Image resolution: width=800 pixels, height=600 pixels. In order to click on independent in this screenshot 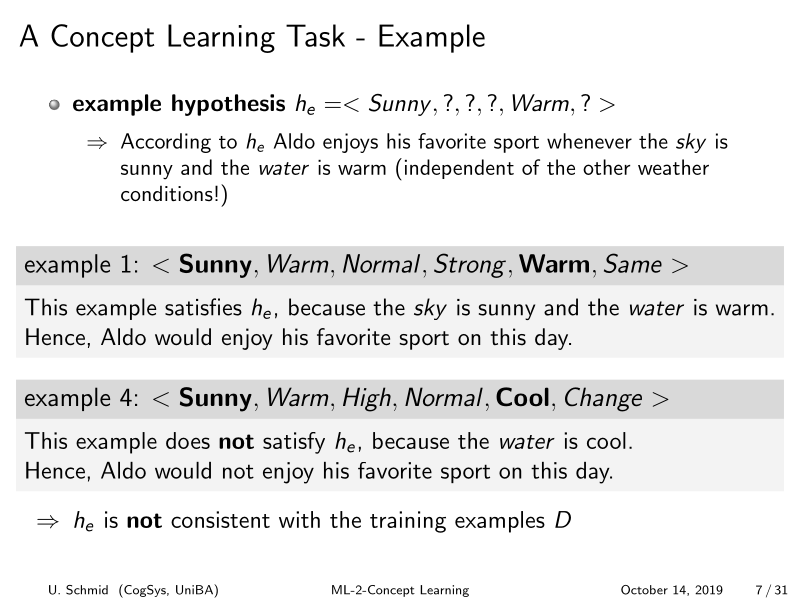, I will do `click(459, 169)`.
